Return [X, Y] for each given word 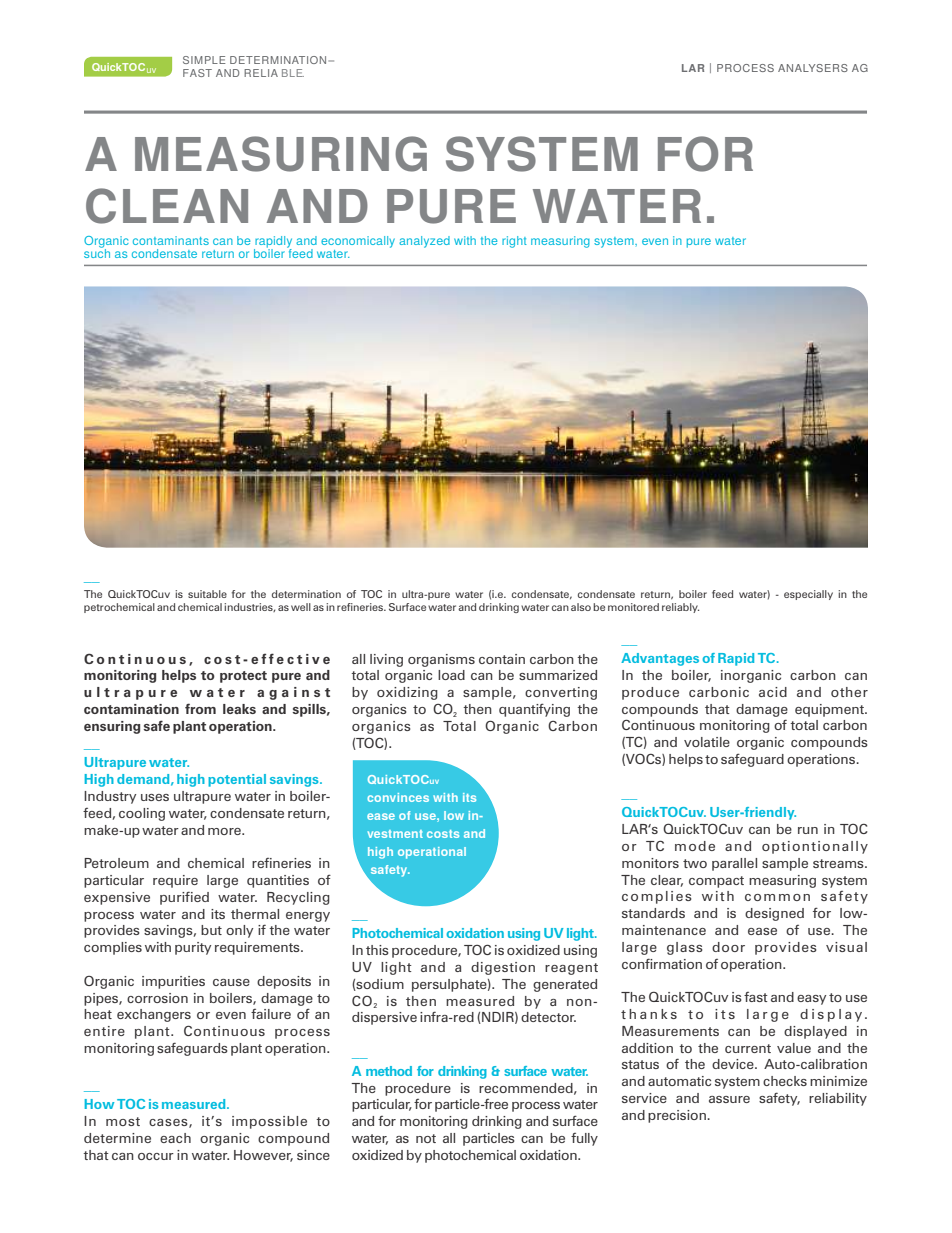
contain [502, 659]
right [514, 242]
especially [808, 595]
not [426, 1138]
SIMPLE [204, 60]
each [175, 1138]
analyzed [424, 242]
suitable [207, 594]
